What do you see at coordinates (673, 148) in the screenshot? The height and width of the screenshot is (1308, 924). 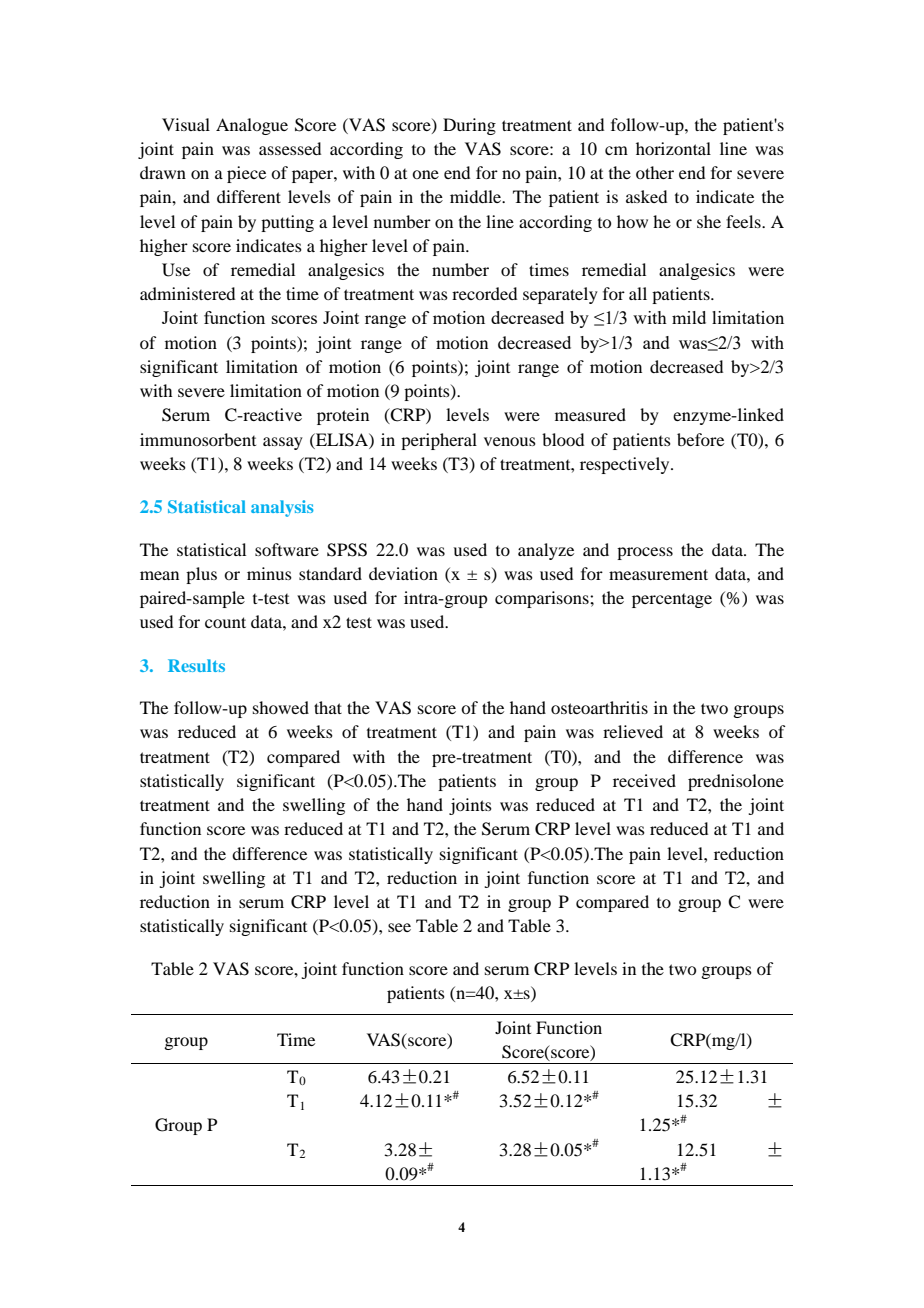 I see `horizontal` at bounding box center [673, 148].
